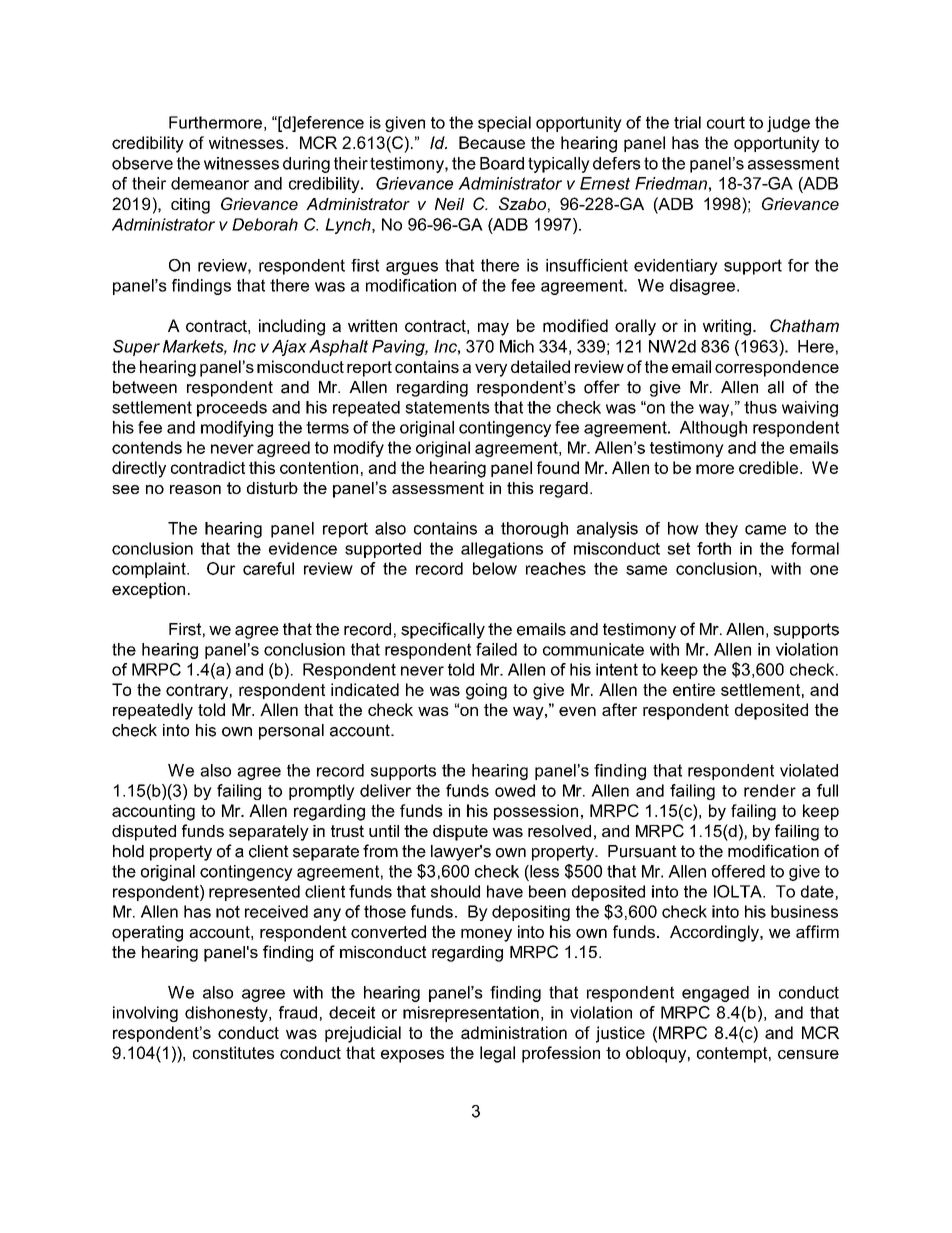  Describe the element at coordinates (715, 994) in the screenshot. I see `engaged` at that location.
